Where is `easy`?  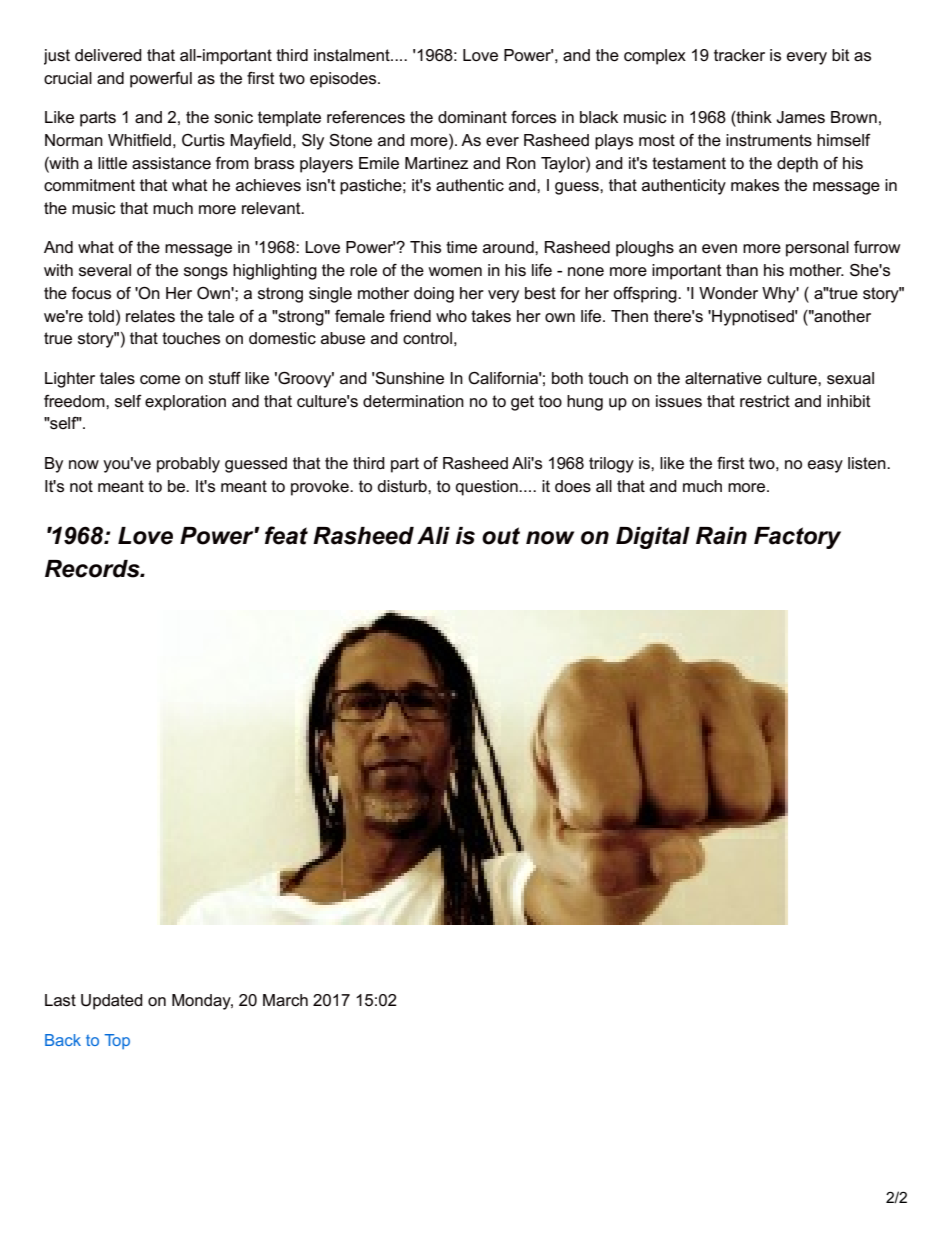
easy is located at coordinates (825, 466).
